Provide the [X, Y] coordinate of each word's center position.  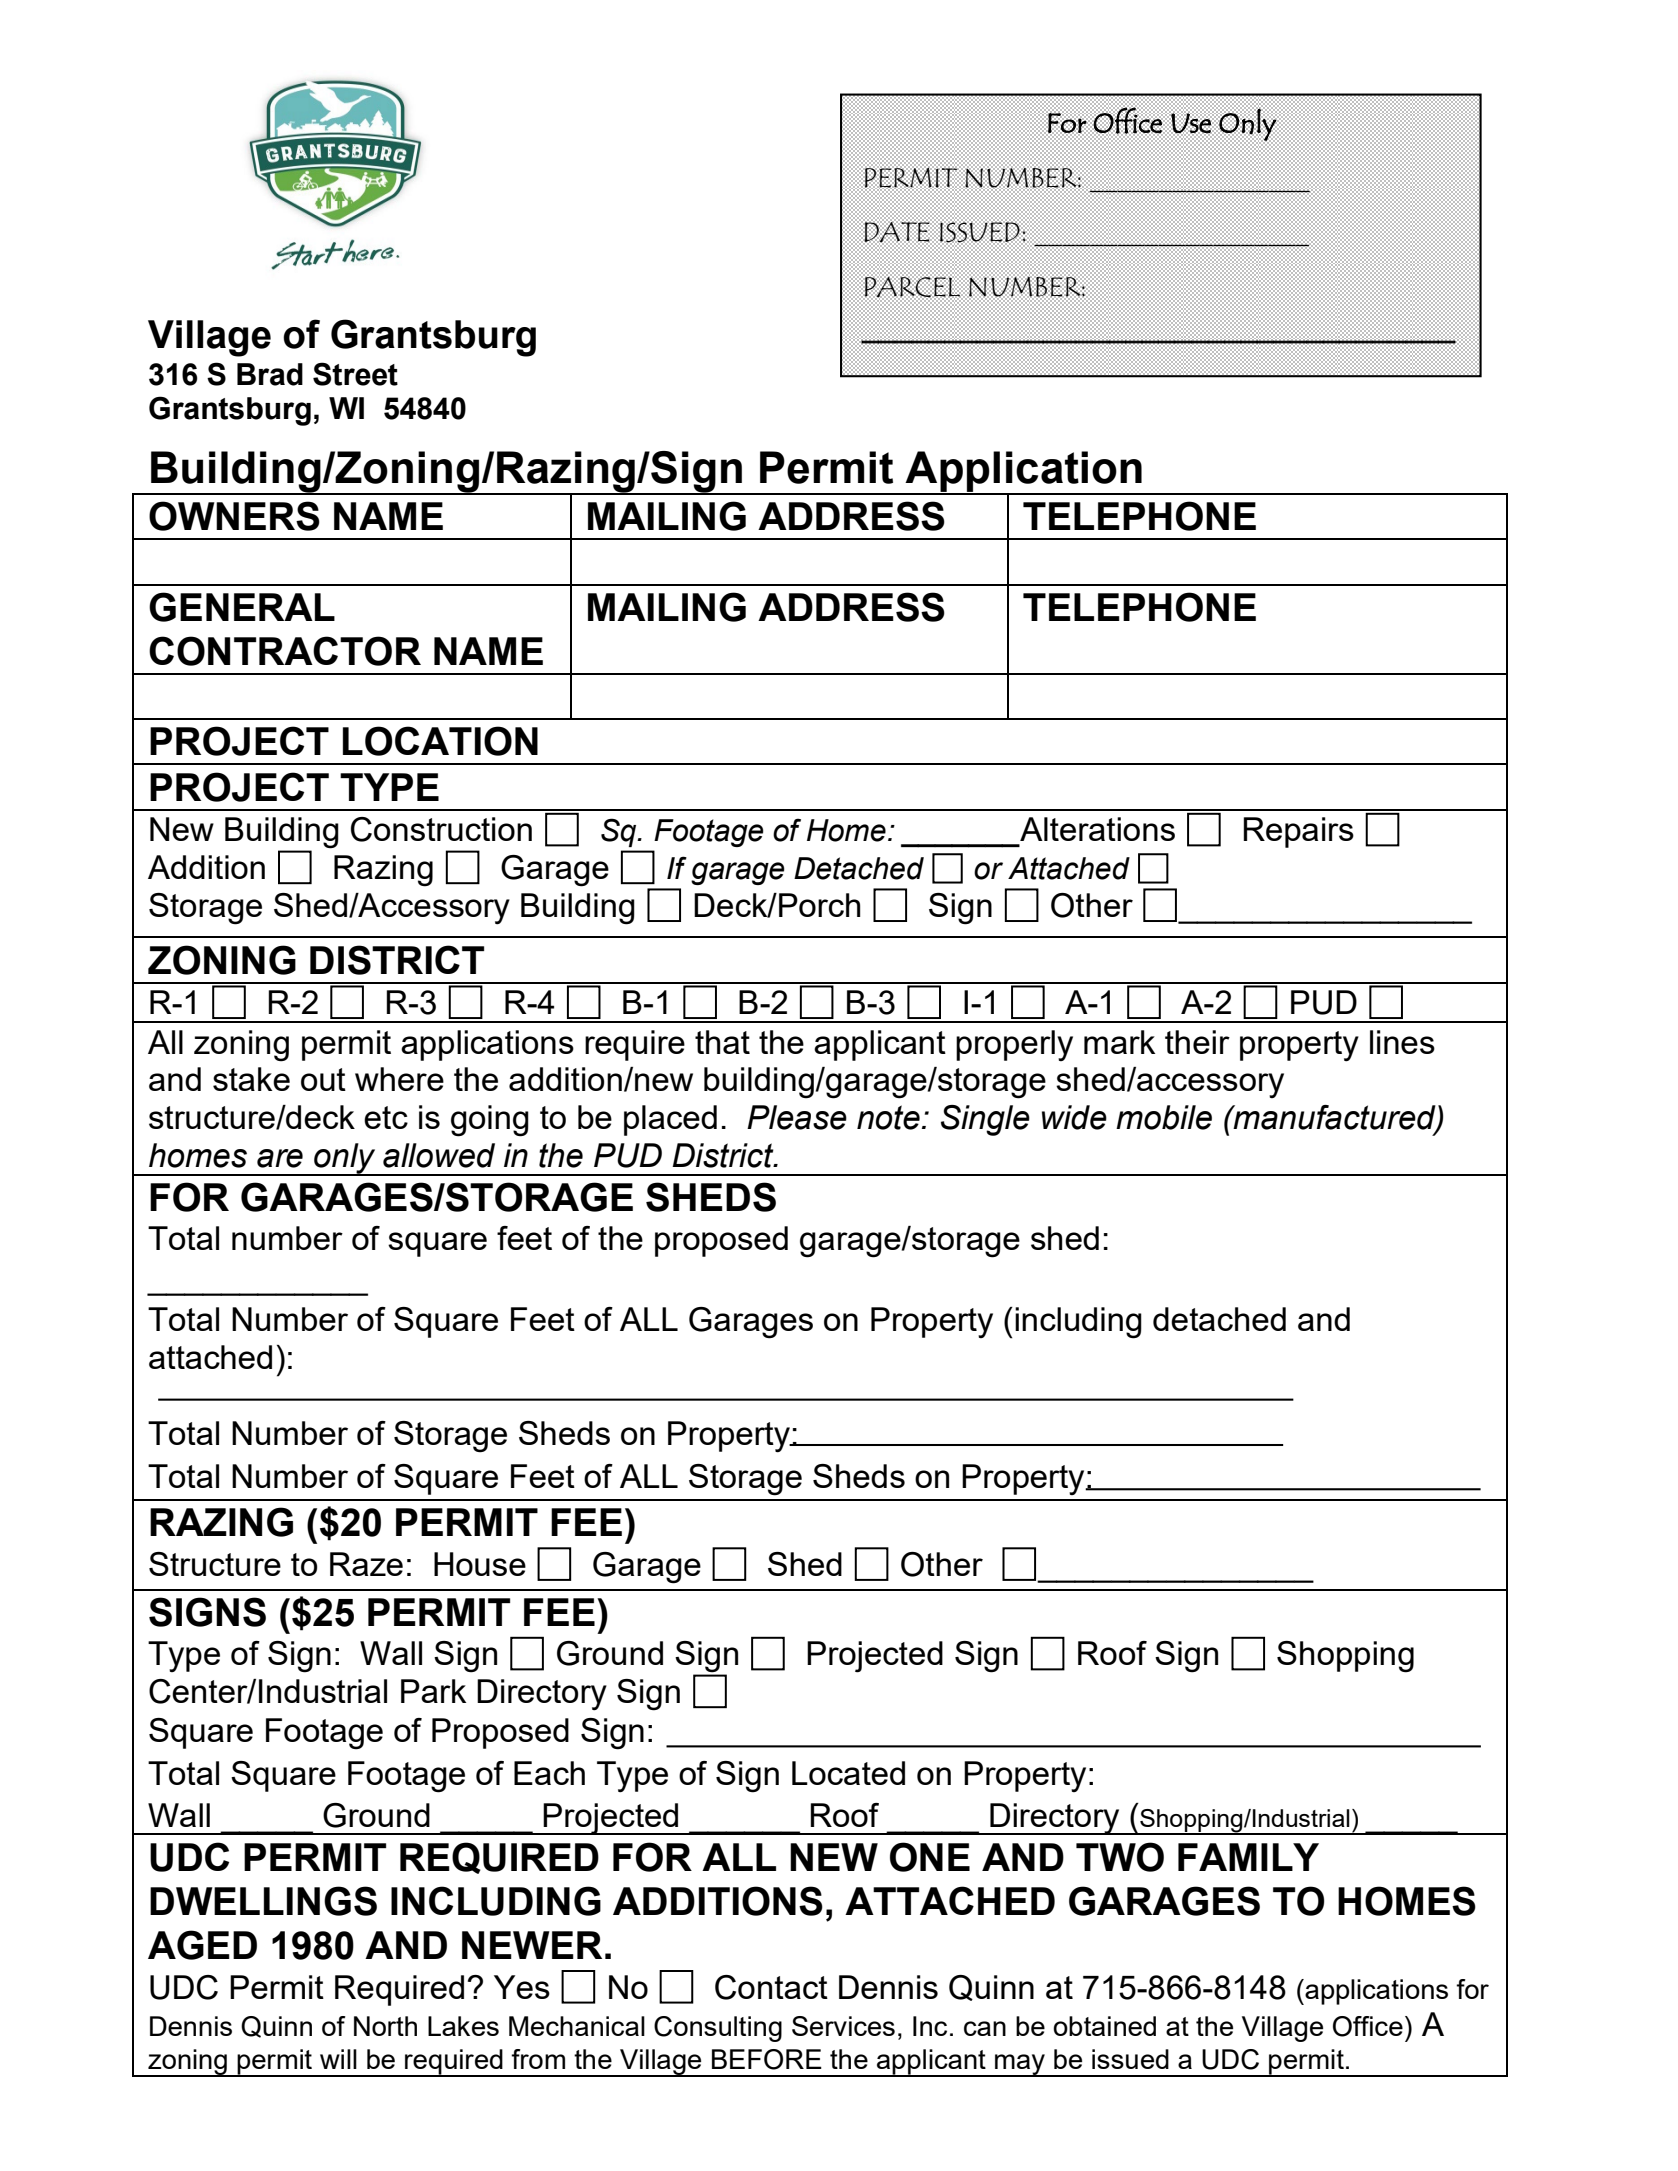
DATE [897, 232]
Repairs [1298, 832]
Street [355, 374]
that [722, 1042]
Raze [366, 1564]
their [1197, 1042]
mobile [1164, 1117]
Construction [441, 829]
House [480, 1564]
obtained [1104, 2026]
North [385, 2026]
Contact [771, 1987]
